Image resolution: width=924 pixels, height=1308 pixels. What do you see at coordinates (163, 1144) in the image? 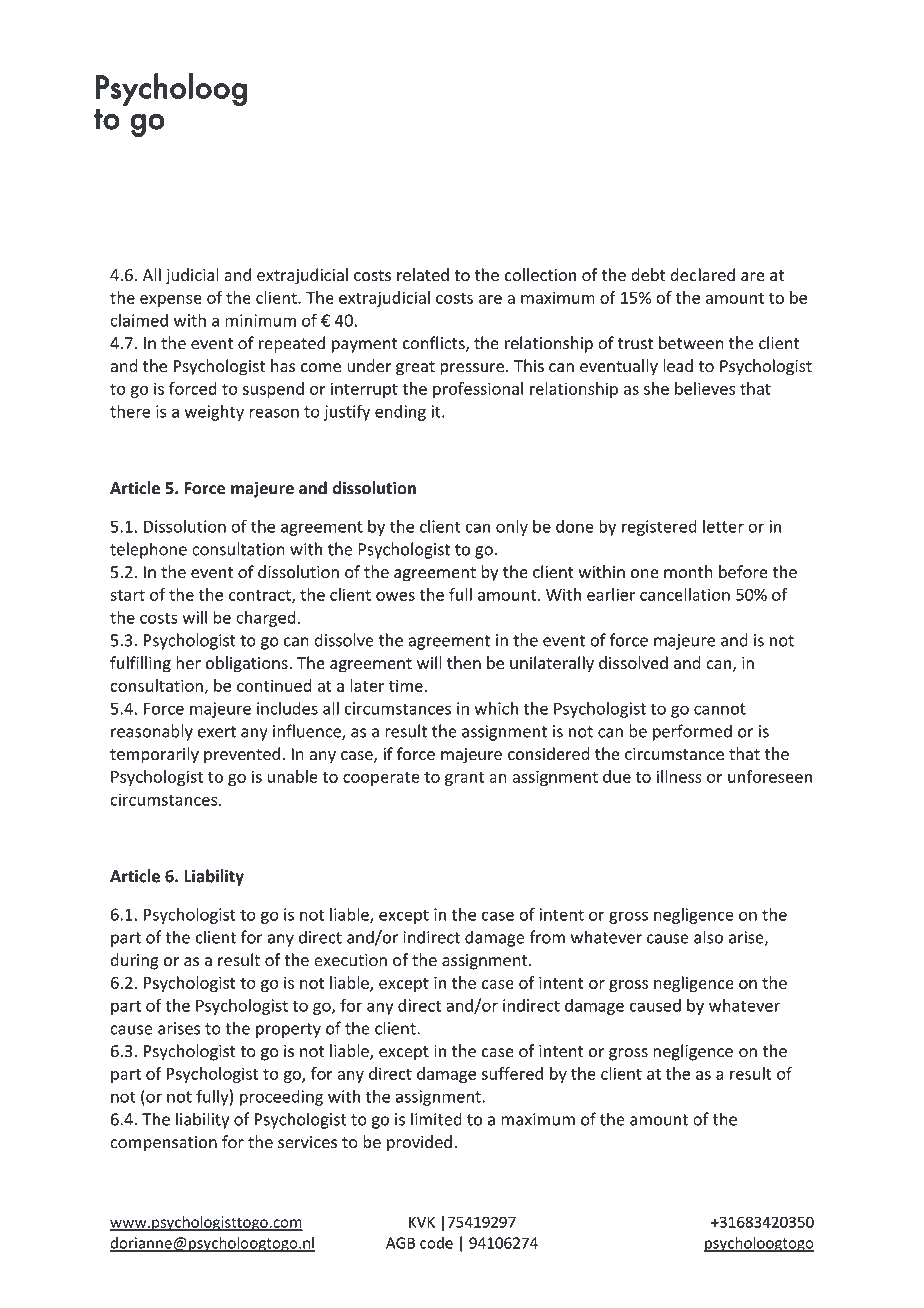
I see `compensation` at bounding box center [163, 1144].
